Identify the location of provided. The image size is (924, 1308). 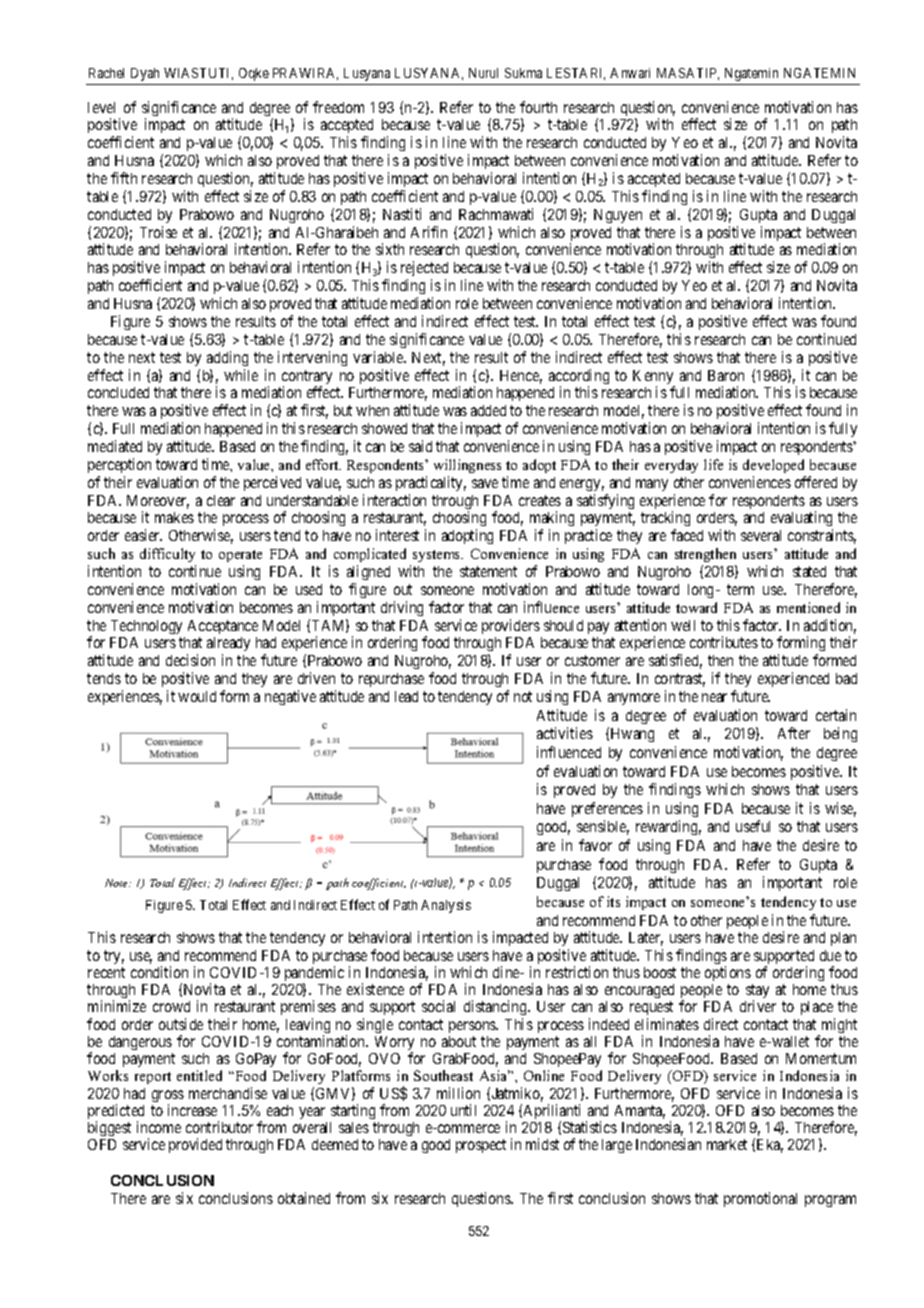
(195, 1145).
